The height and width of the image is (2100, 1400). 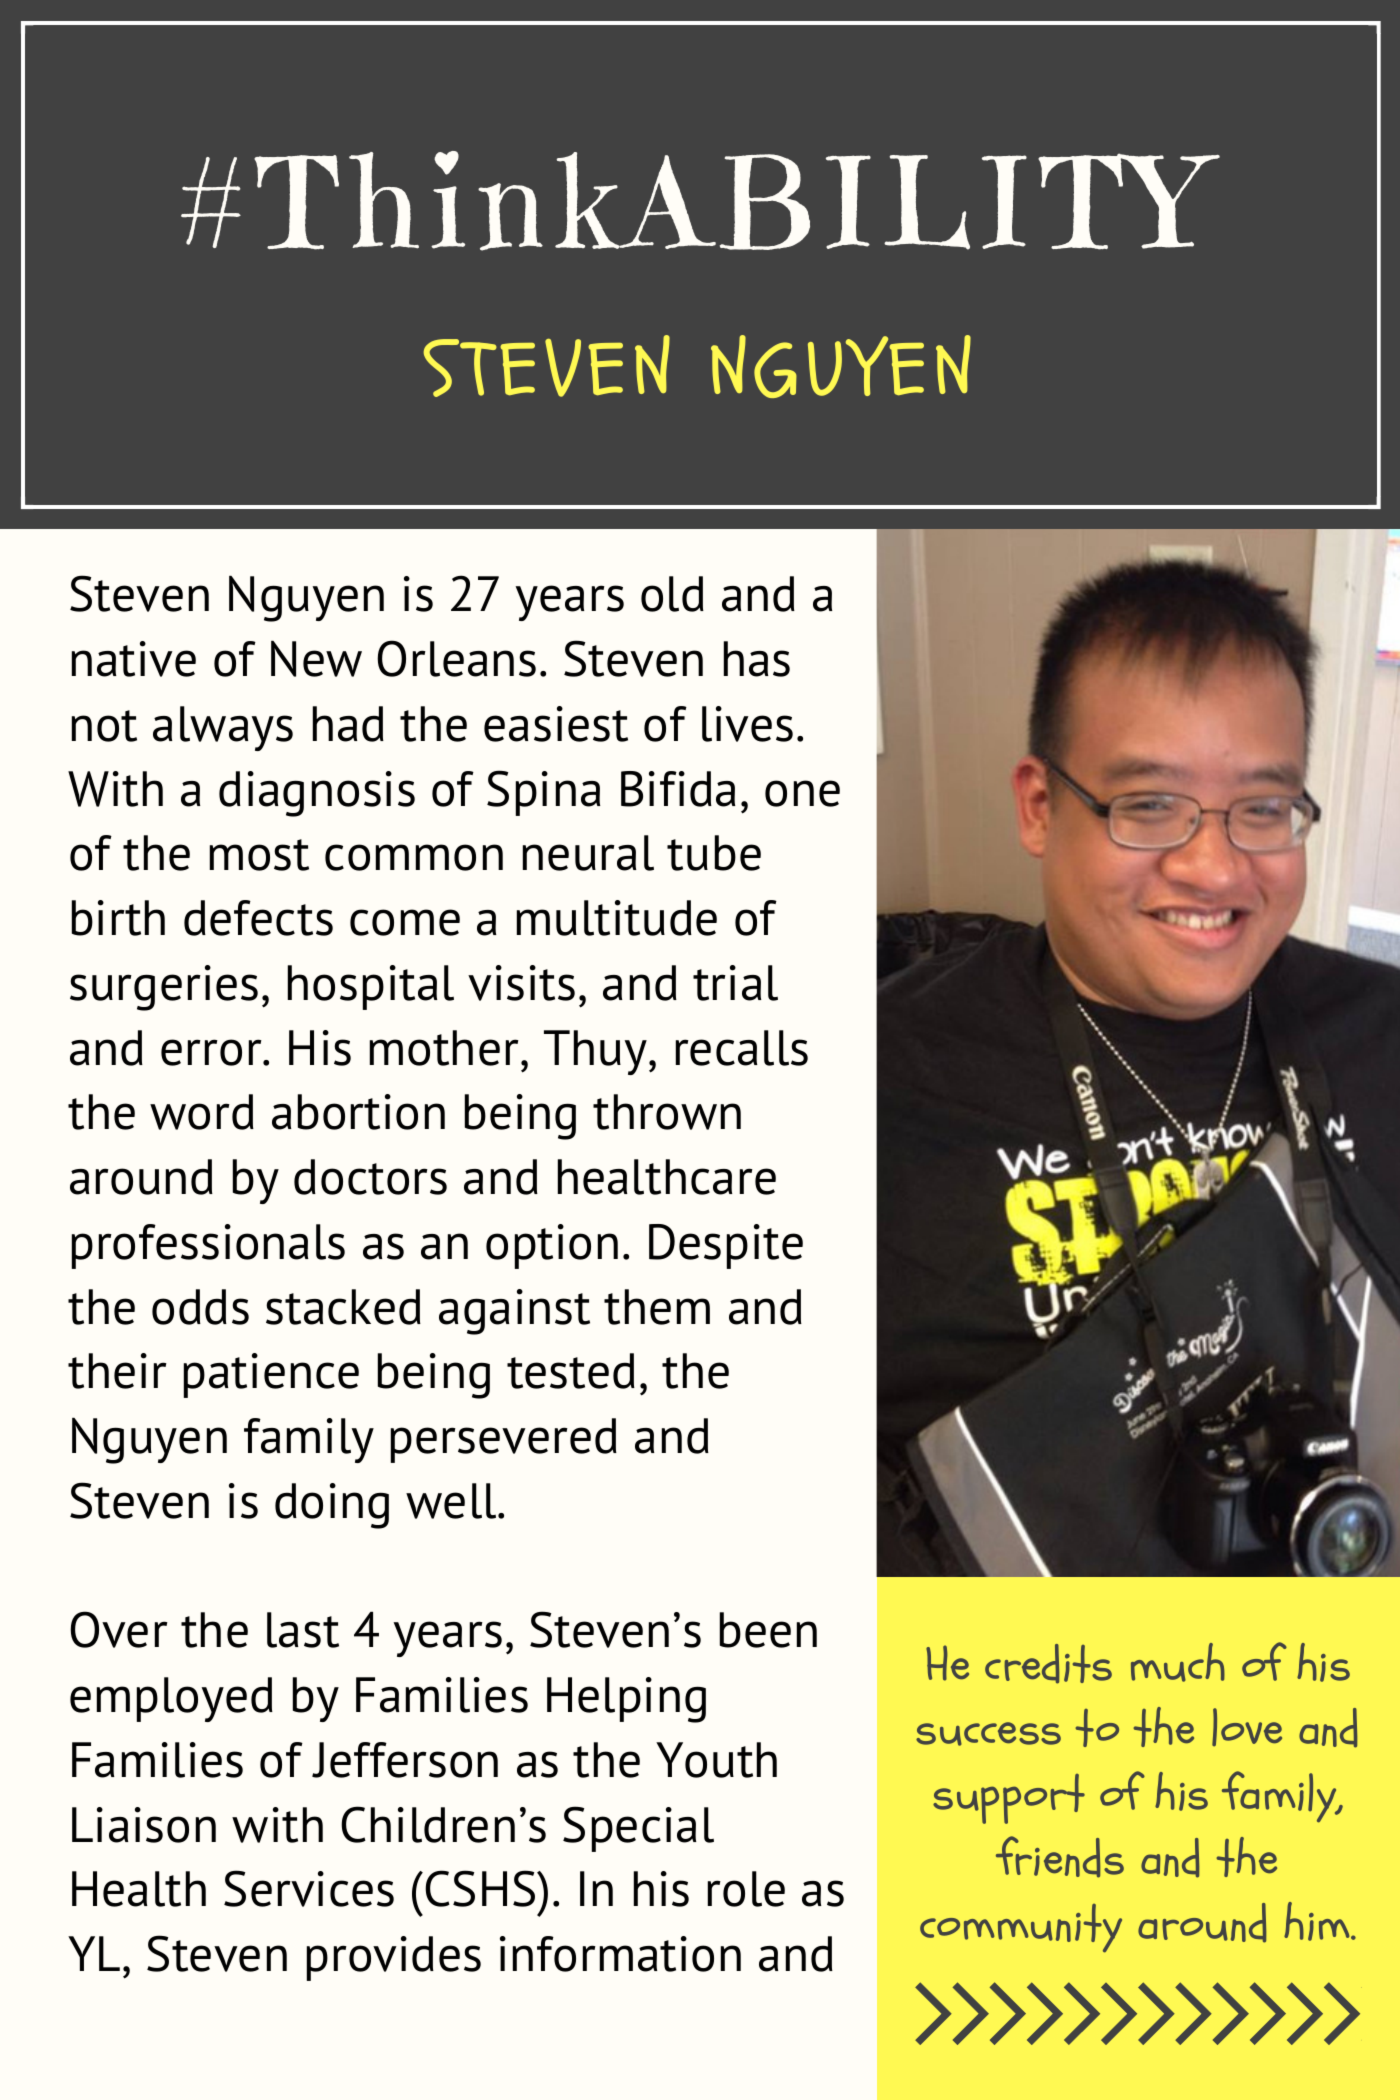 What do you see at coordinates (742, 1048) in the image?
I see `recalls` at bounding box center [742, 1048].
